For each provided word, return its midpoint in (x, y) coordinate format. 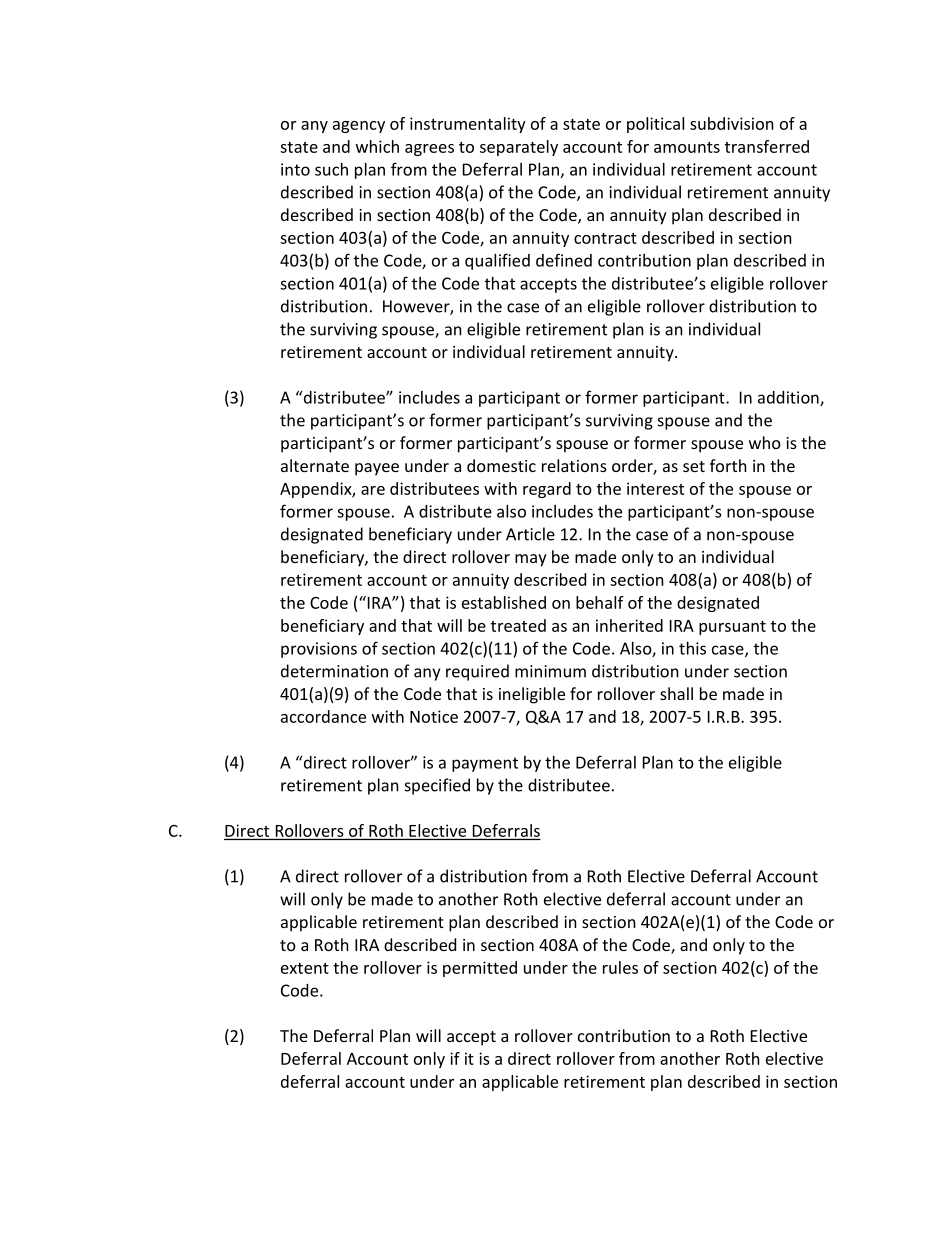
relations (574, 465)
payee (377, 469)
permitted (480, 969)
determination (334, 671)
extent (305, 968)
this (692, 648)
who (765, 442)
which (377, 146)
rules (620, 967)
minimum (550, 671)
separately (519, 148)
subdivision (732, 123)
